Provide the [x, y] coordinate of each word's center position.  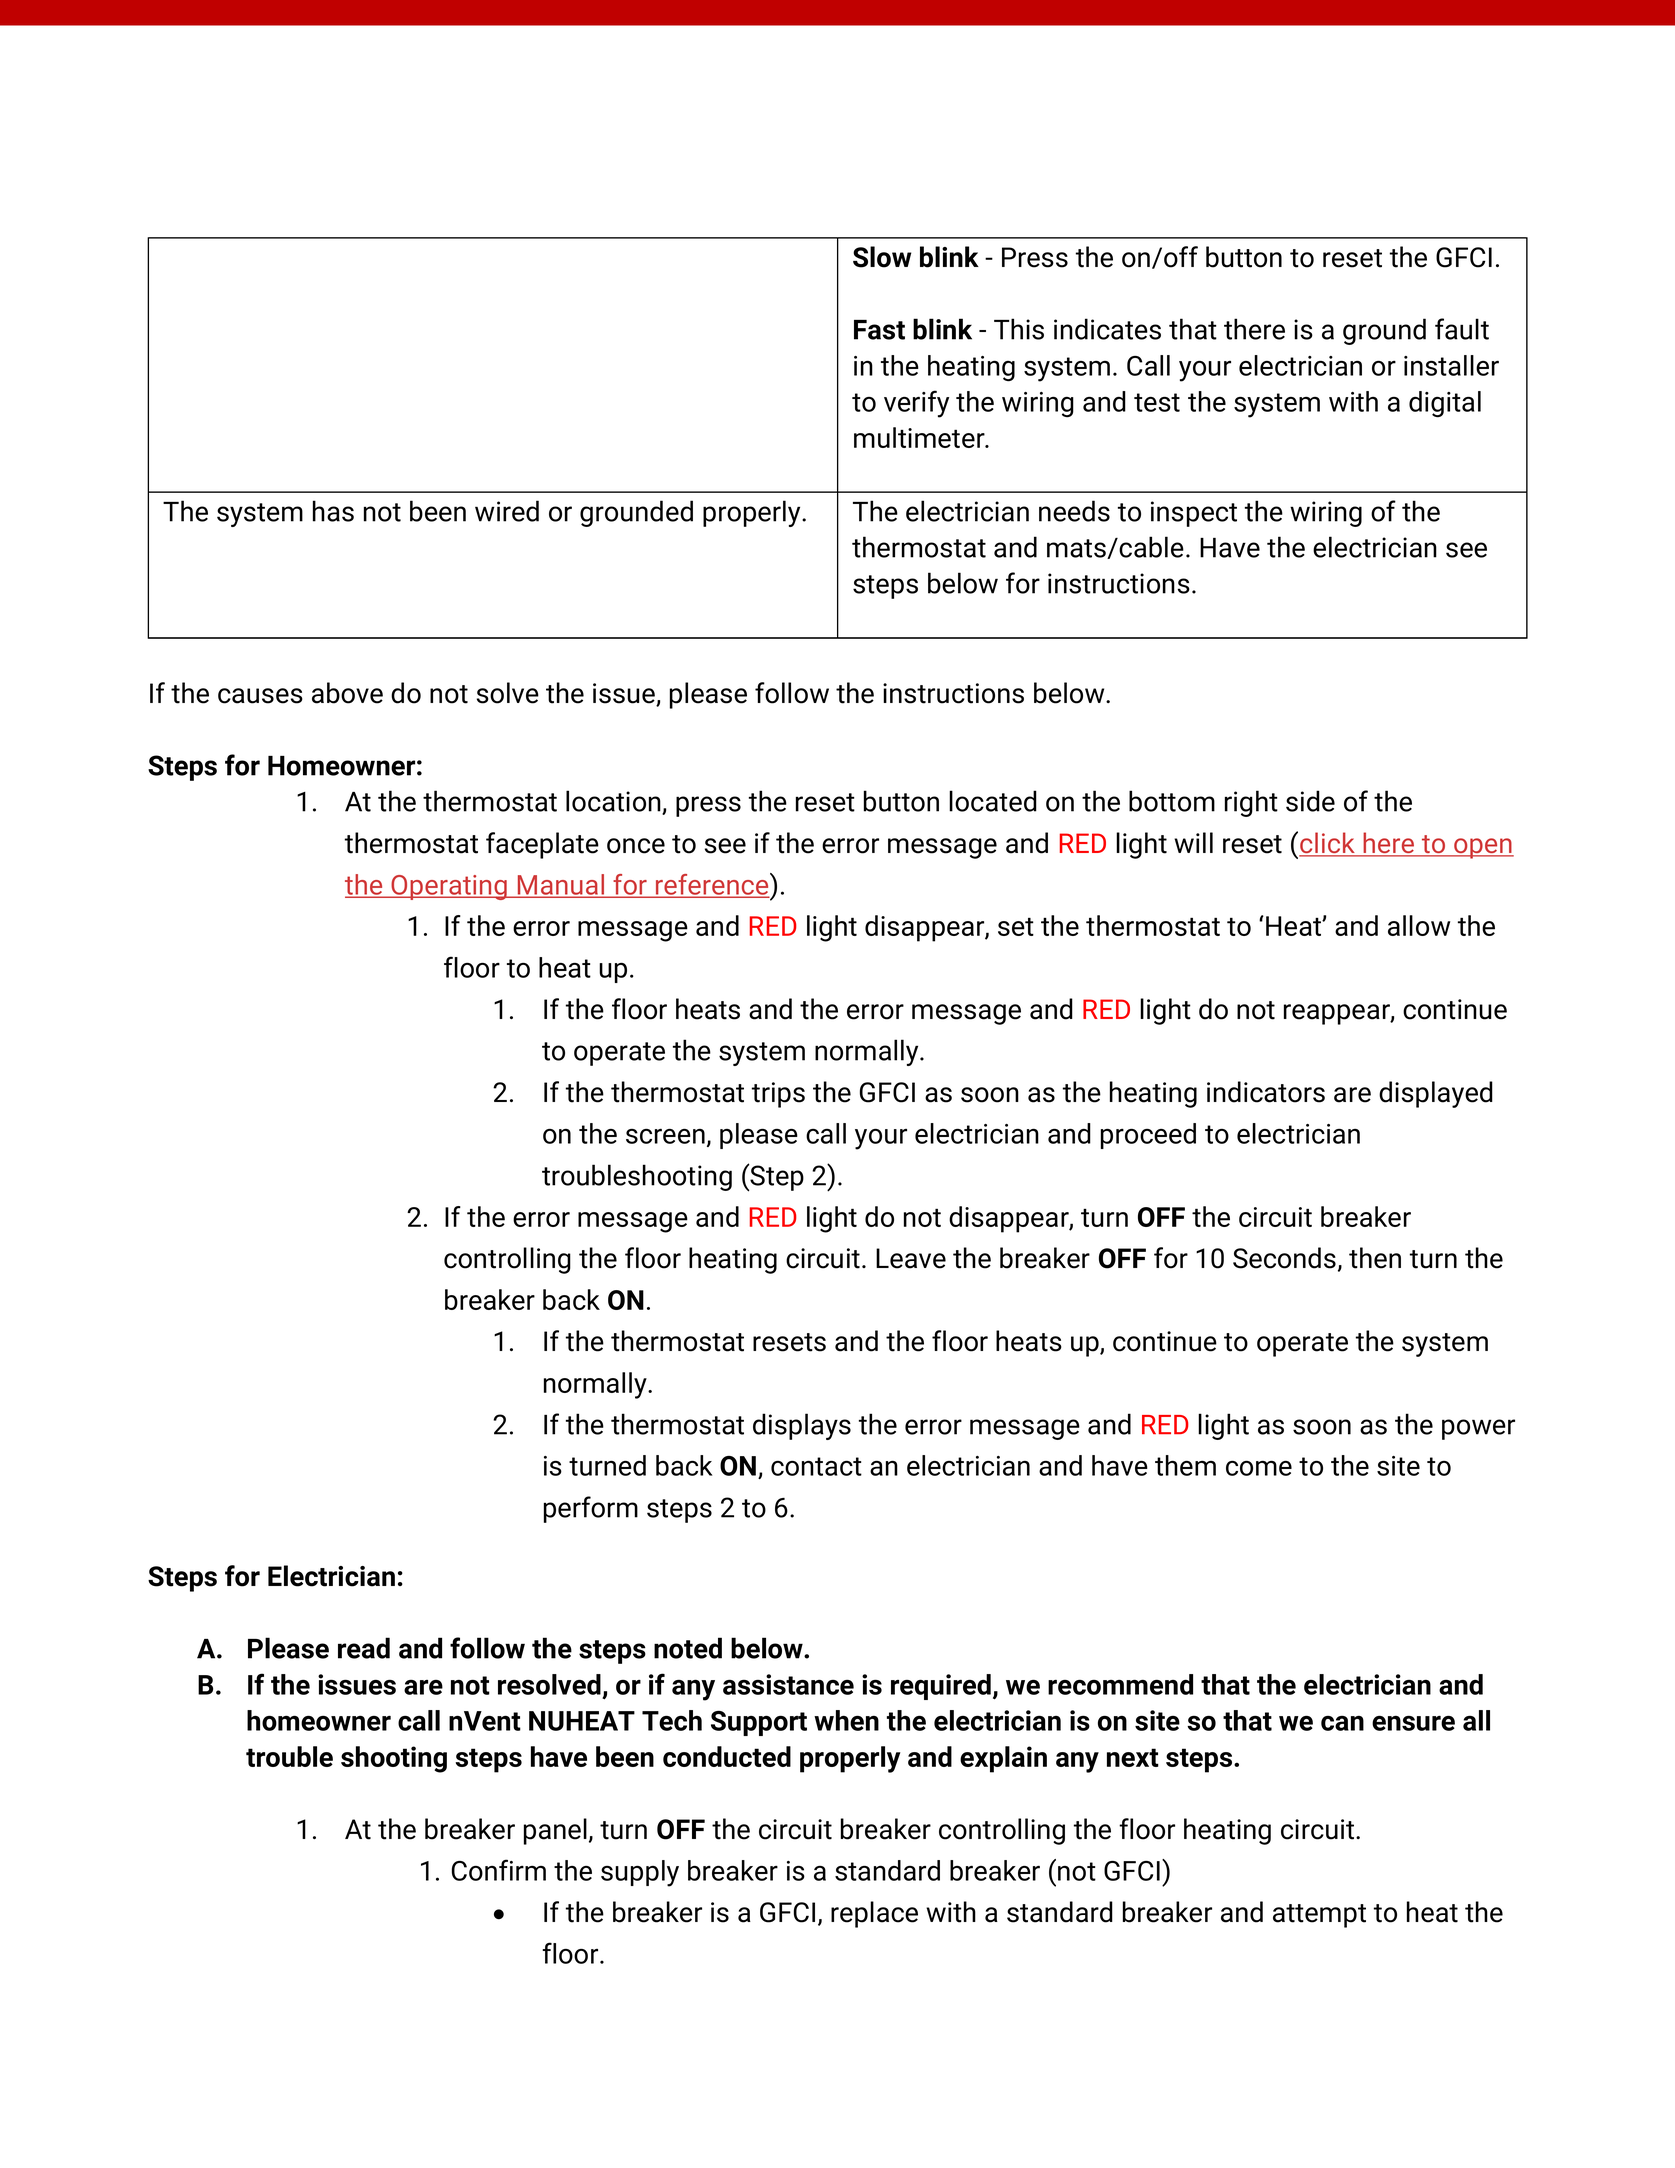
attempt [1319, 1916]
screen [665, 1136]
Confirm [499, 1870]
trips [778, 1095]
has [333, 511]
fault [1462, 329]
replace [874, 1914]
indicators [1266, 1092]
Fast [879, 330]
